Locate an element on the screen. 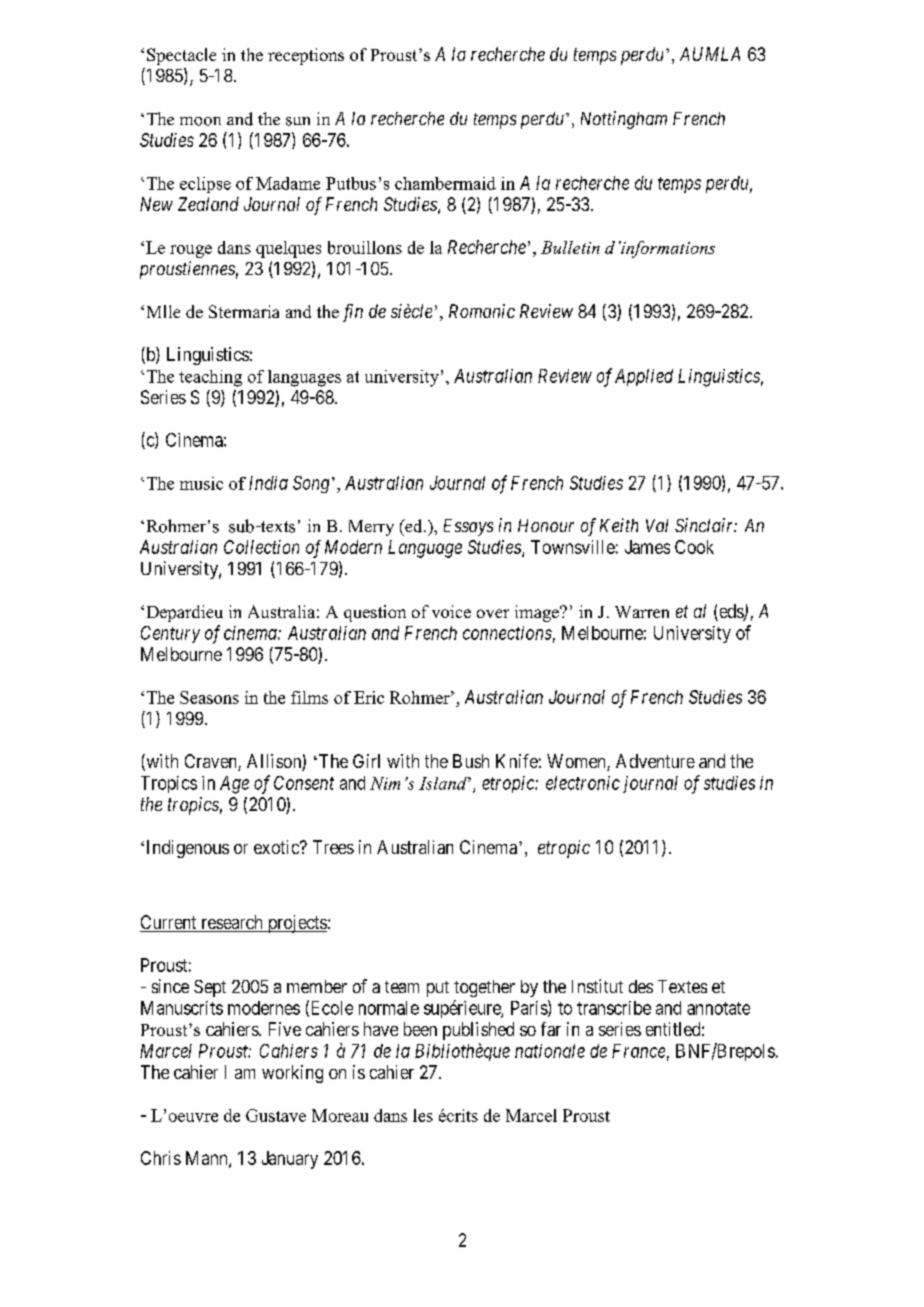 The width and height of the screenshot is (924, 1307). music is located at coordinates (201, 483).
